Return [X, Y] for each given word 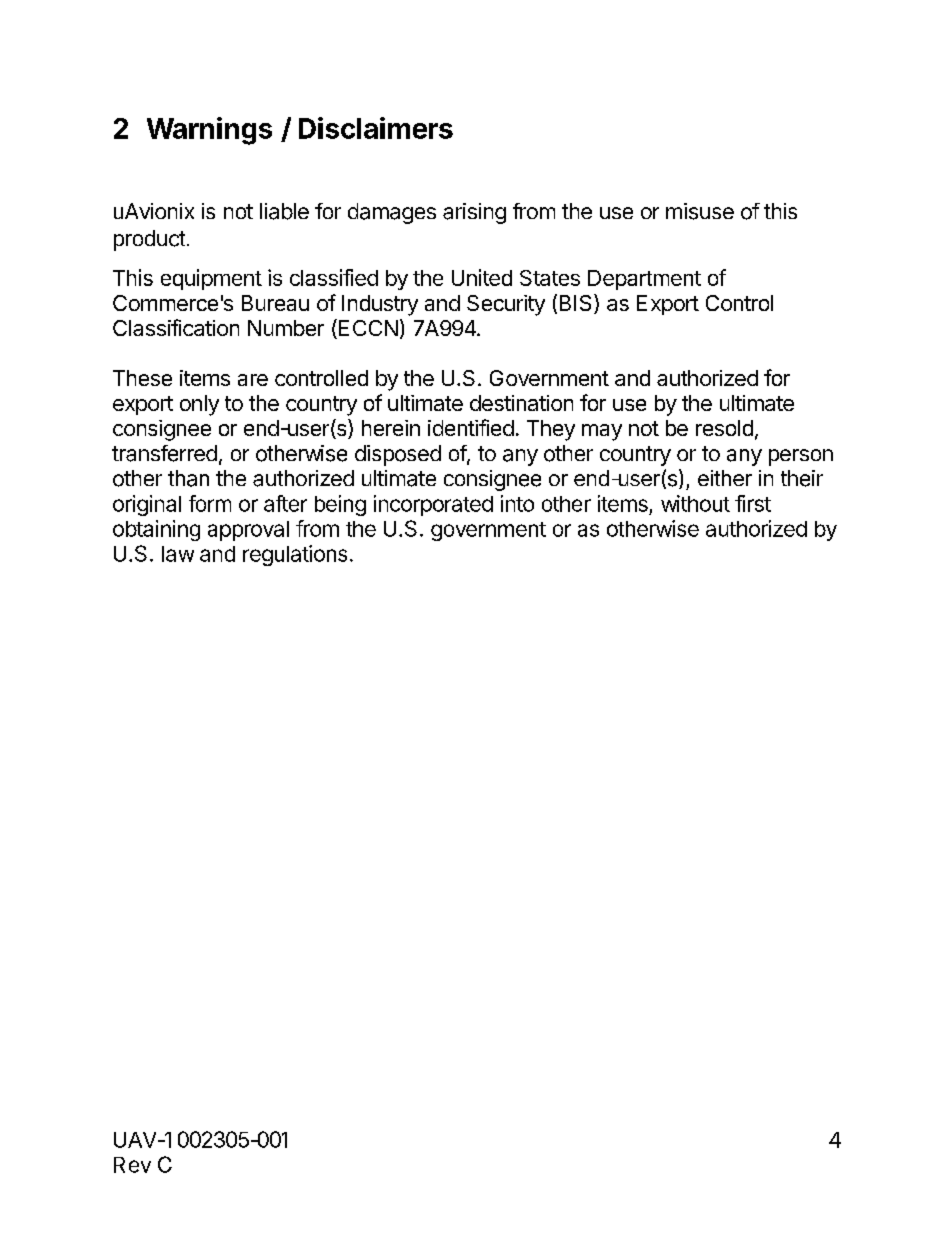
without [695, 503]
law [178, 554]
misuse [700, 211]
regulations [295, 555]
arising [474, 213]
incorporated [433, 505]
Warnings [209, 131]
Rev [132, 1165]
